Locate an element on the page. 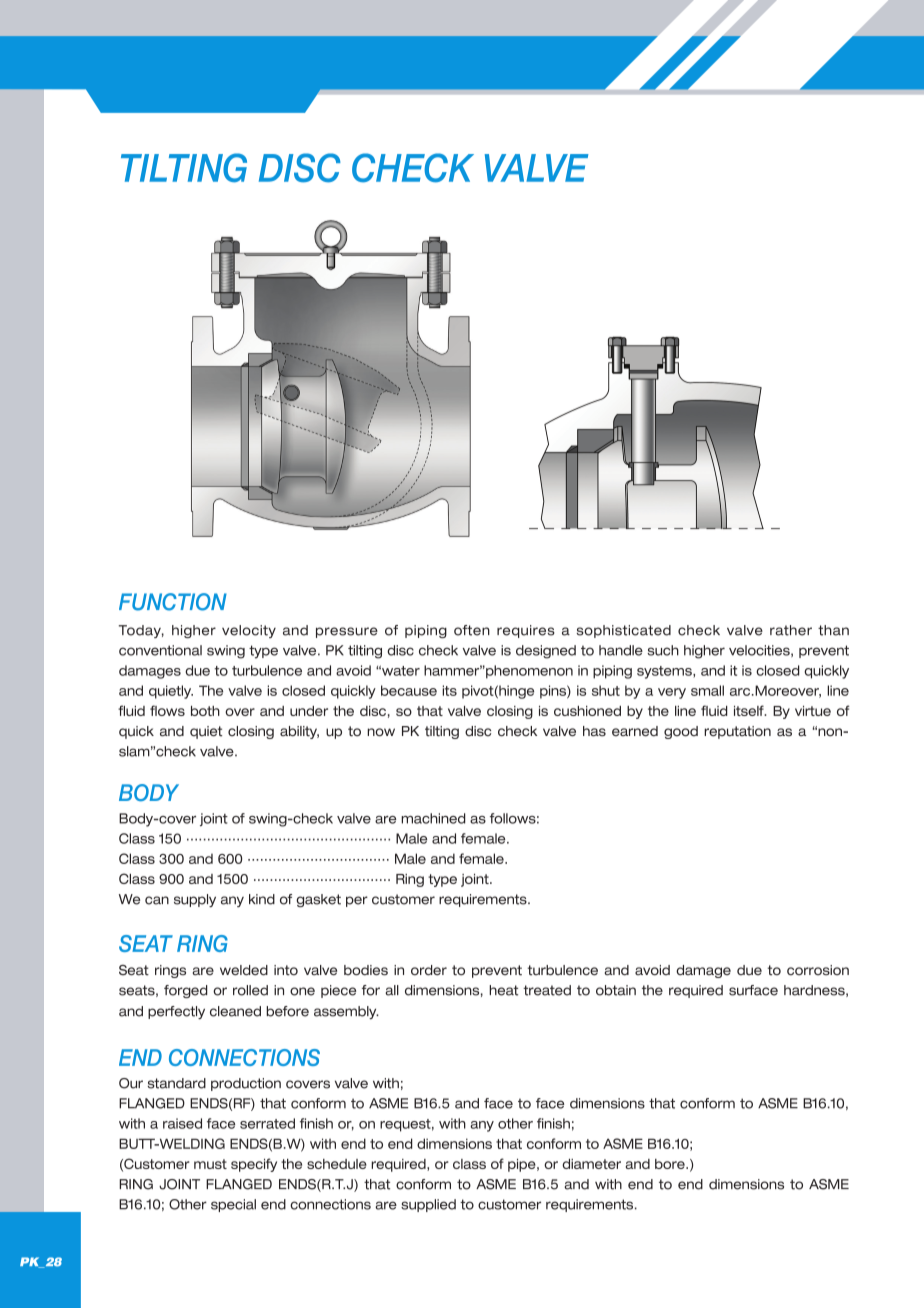 This page has height=1308, width=924. supplied is located at coordinates (428, 1205).
